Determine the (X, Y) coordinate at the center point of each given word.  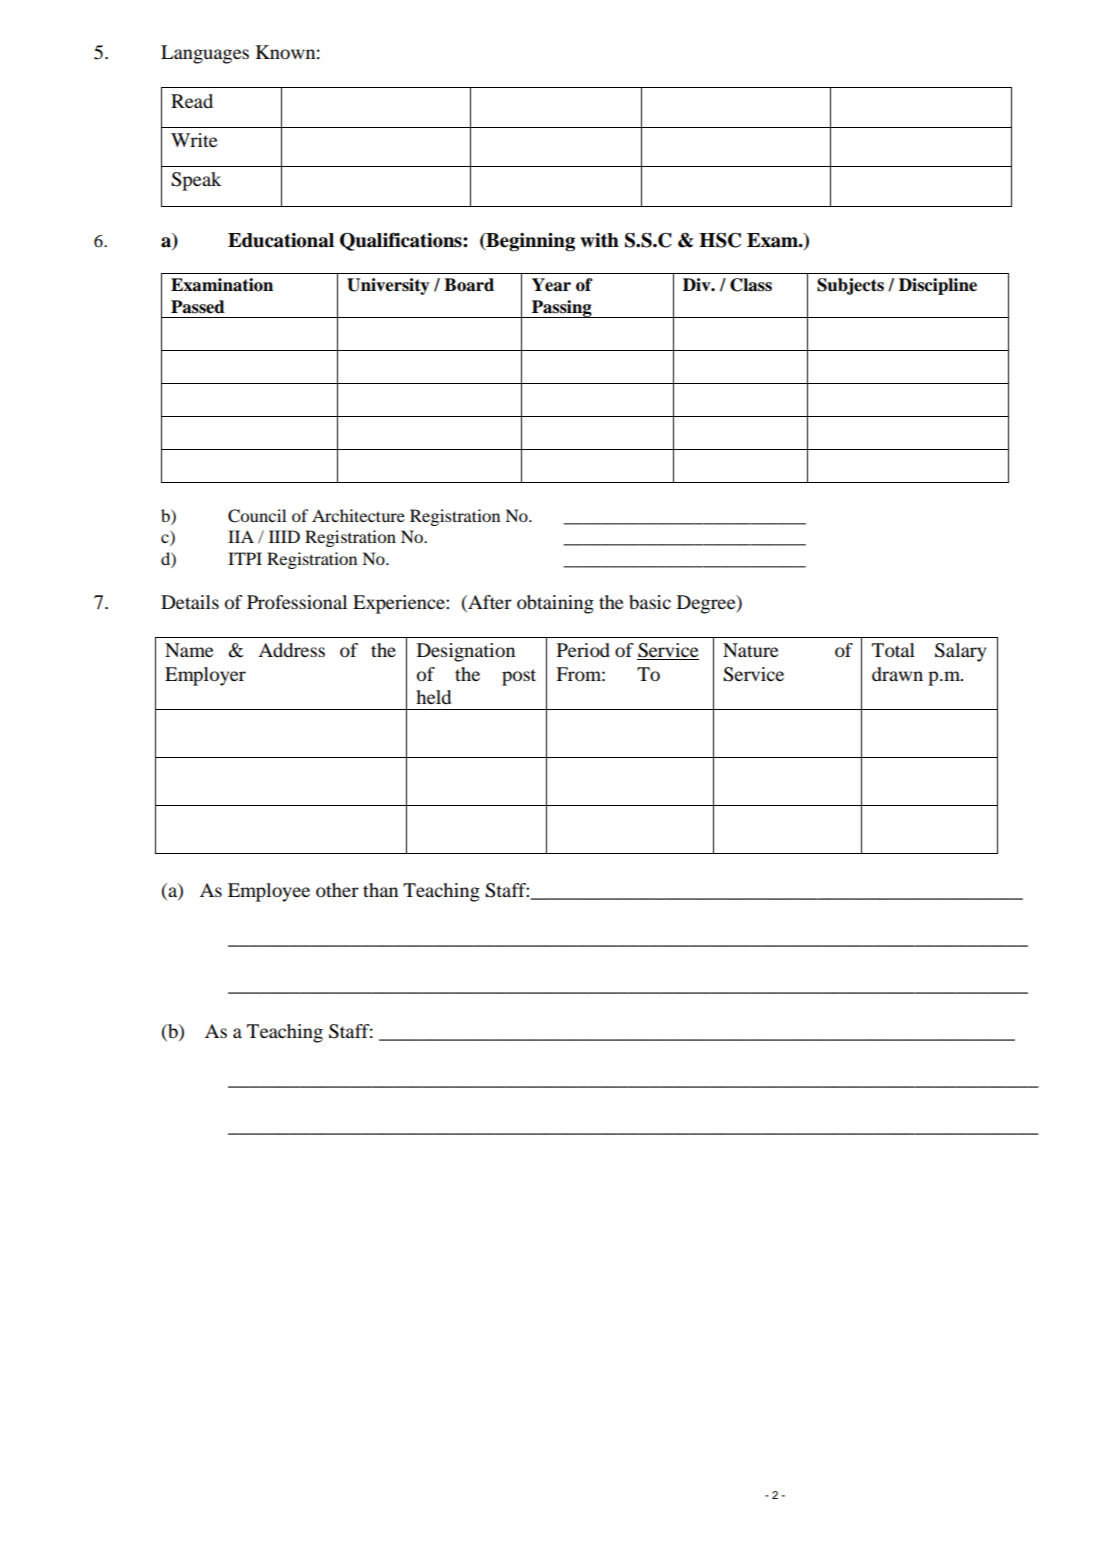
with (599, 240)
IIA (241, 536)
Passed (198, 307)
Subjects (850, 286)
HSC (720, 240)
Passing (562, 309)
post (519, 677)
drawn (897, 674)
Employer (205, 676)
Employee (269, 892)
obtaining (555, 604)
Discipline (938, 286)
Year (551, 285)
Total (893, 650)
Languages (205, 54)
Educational (281, 240)
